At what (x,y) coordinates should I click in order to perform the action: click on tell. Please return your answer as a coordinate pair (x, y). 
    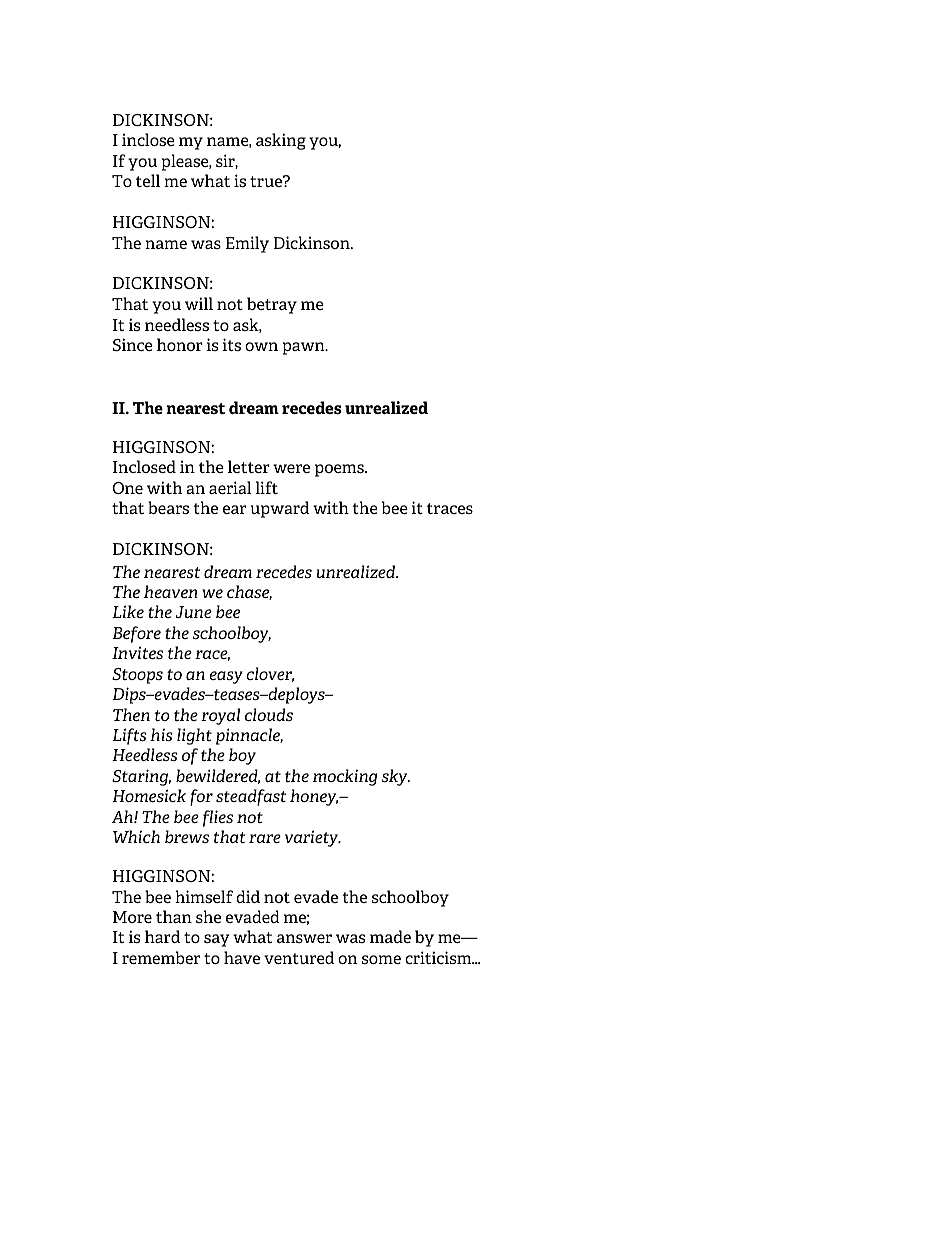
    Looking at the image, I should click on (148, 180).
